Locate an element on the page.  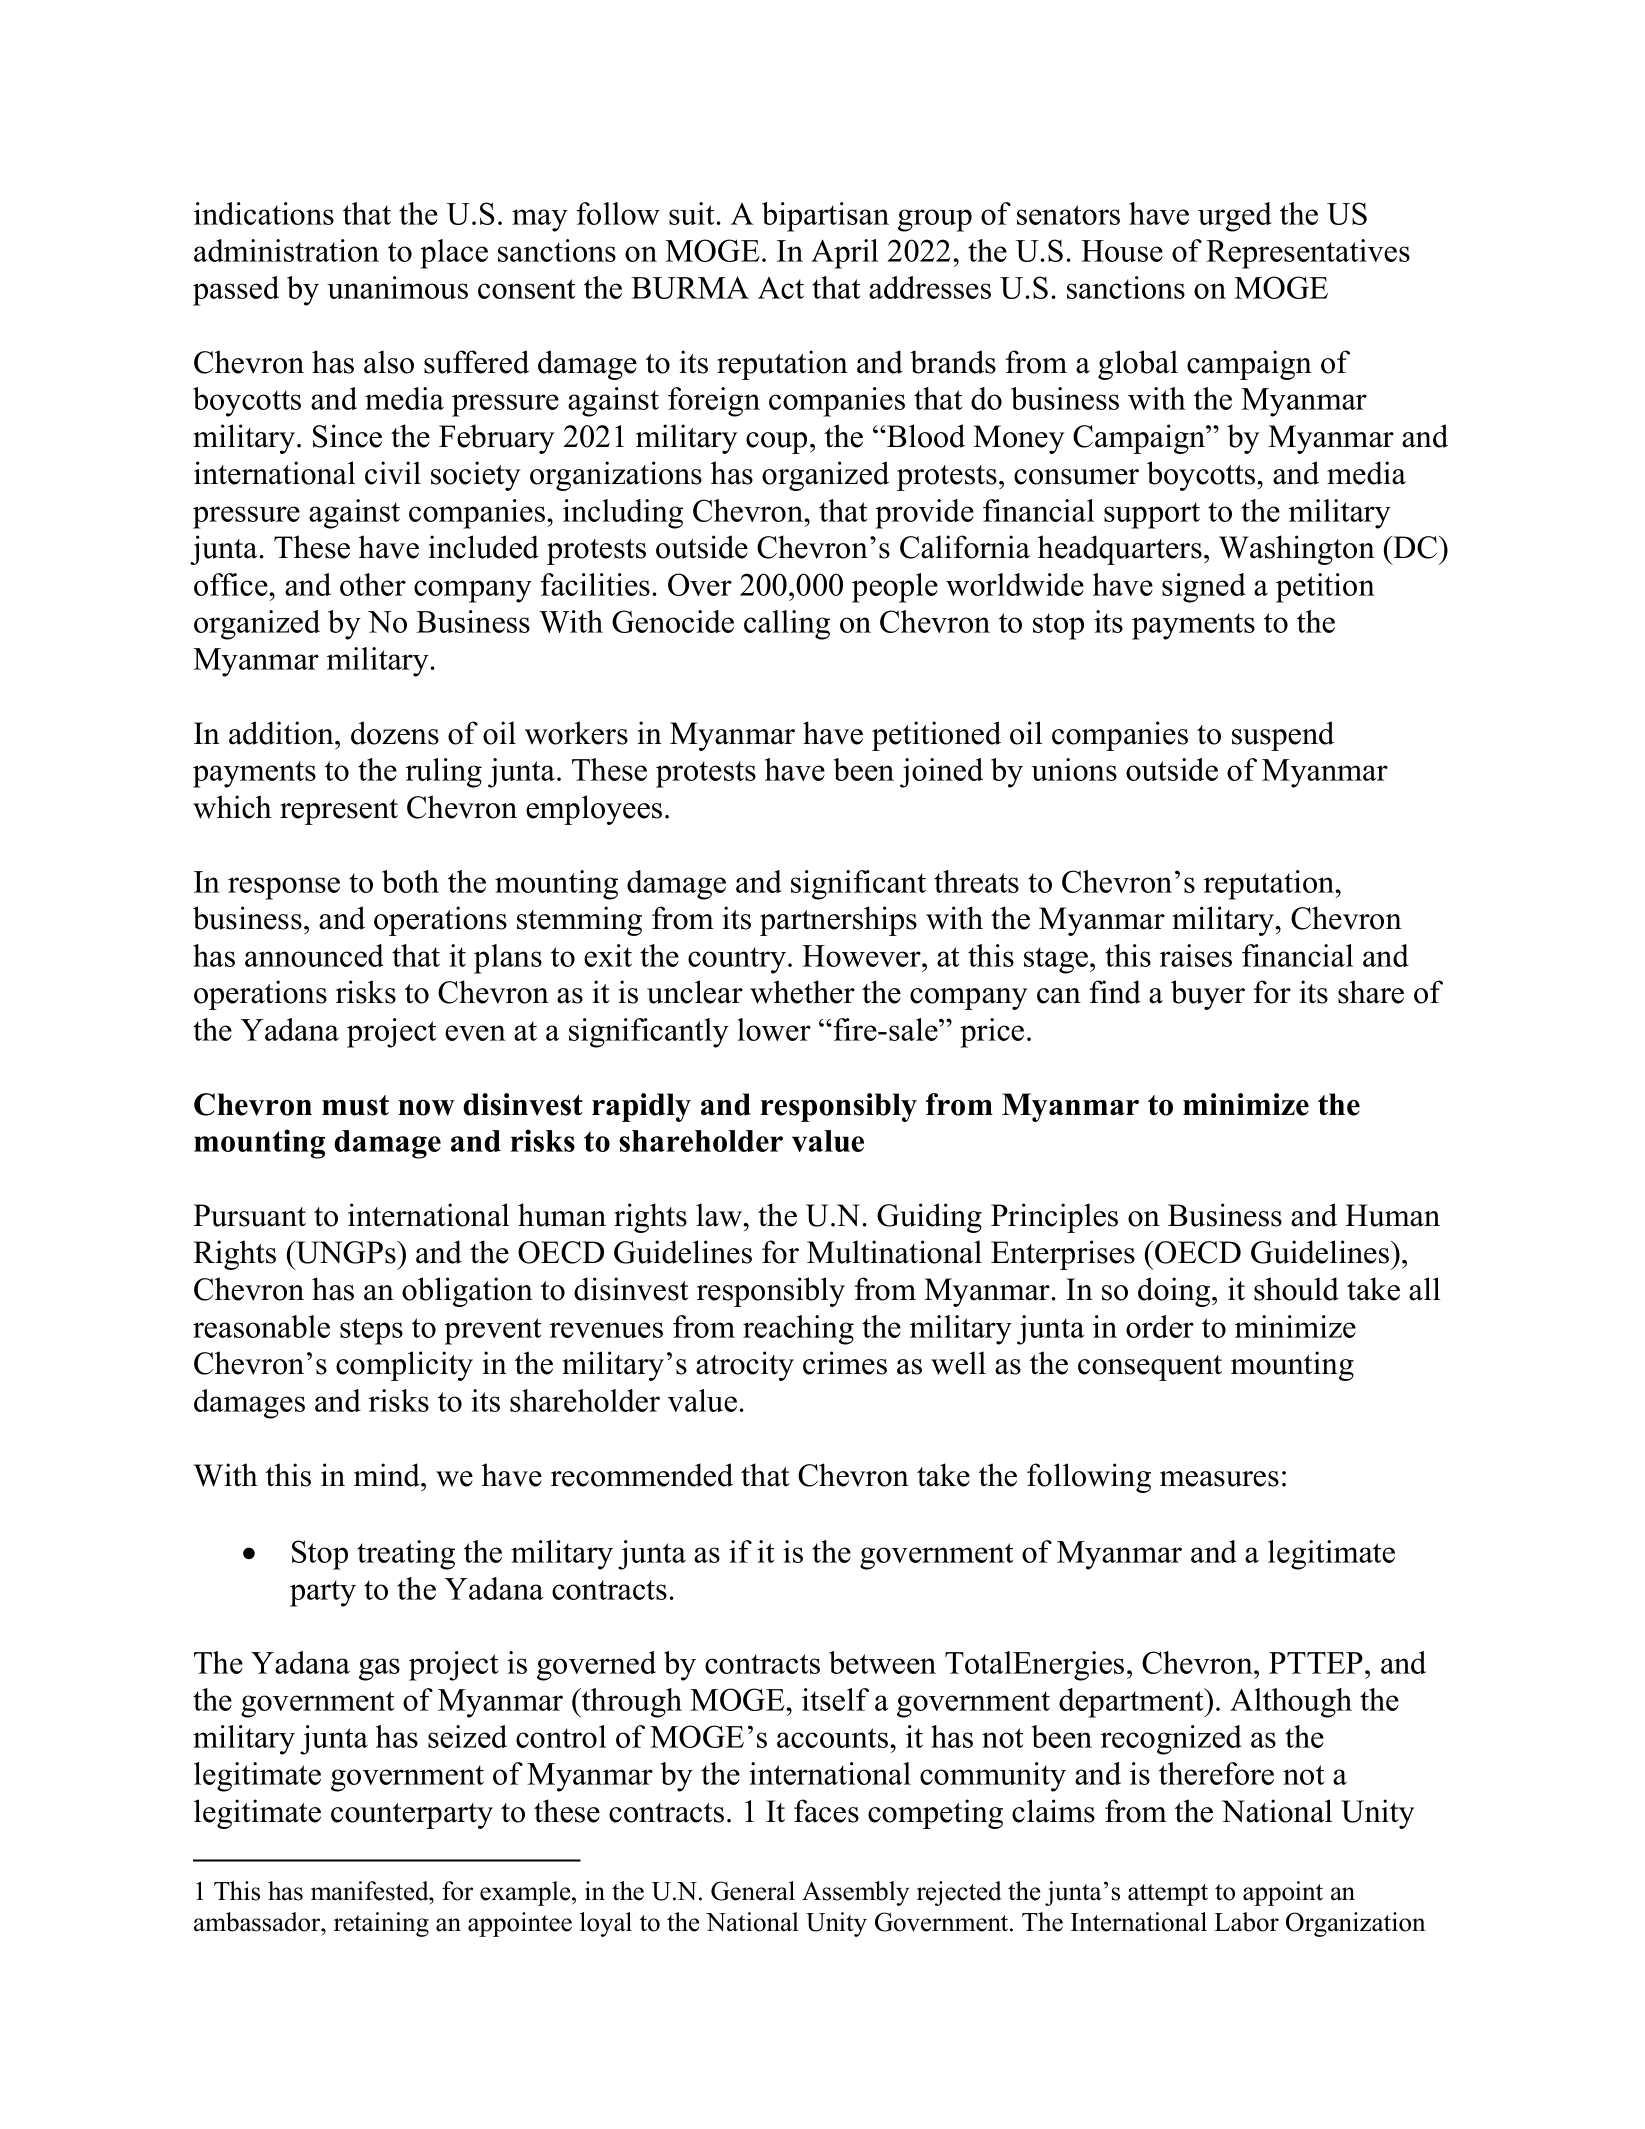
General is located at coordinates (753, 1891).
